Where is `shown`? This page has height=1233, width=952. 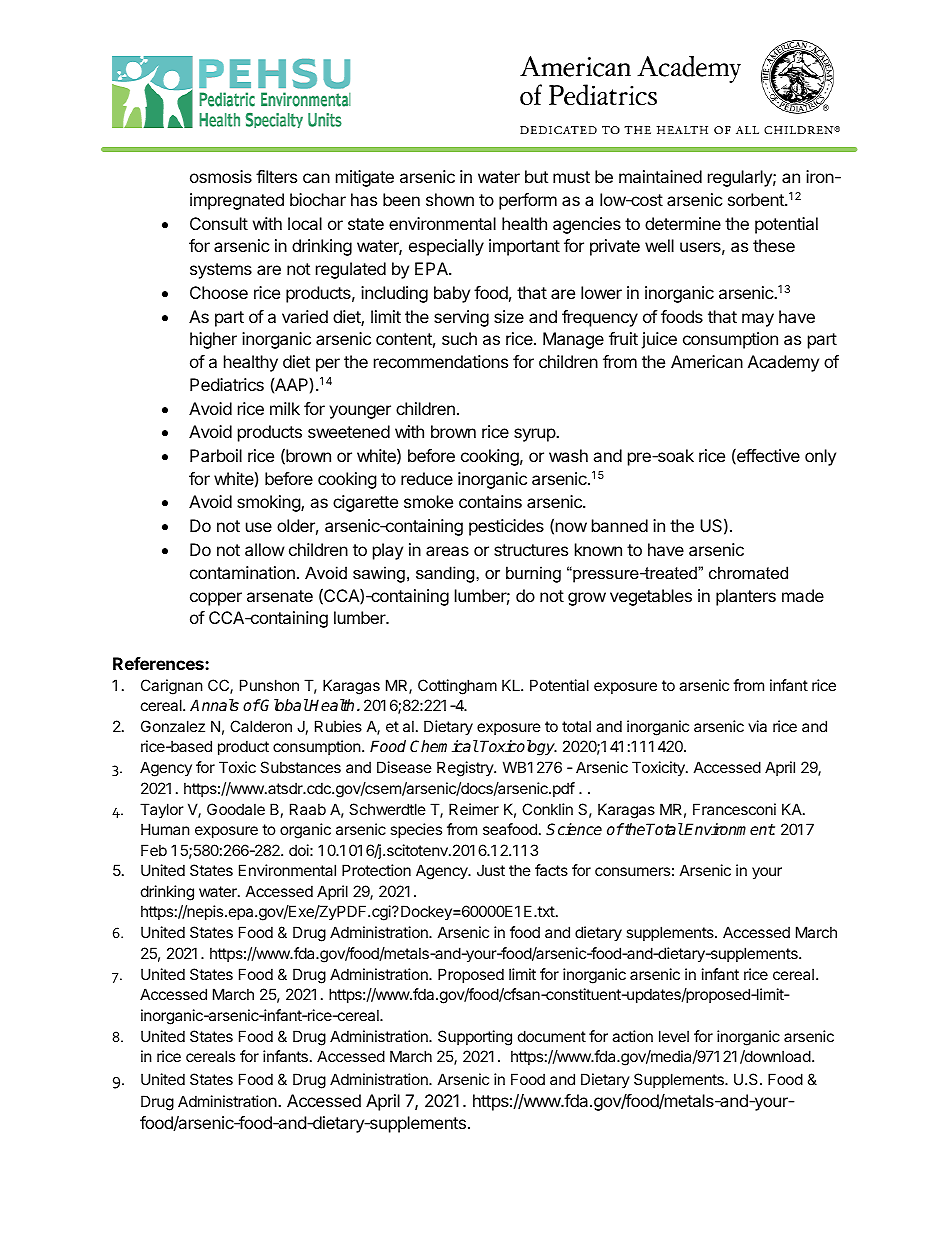
shown is located at coordinates (450, 199).
